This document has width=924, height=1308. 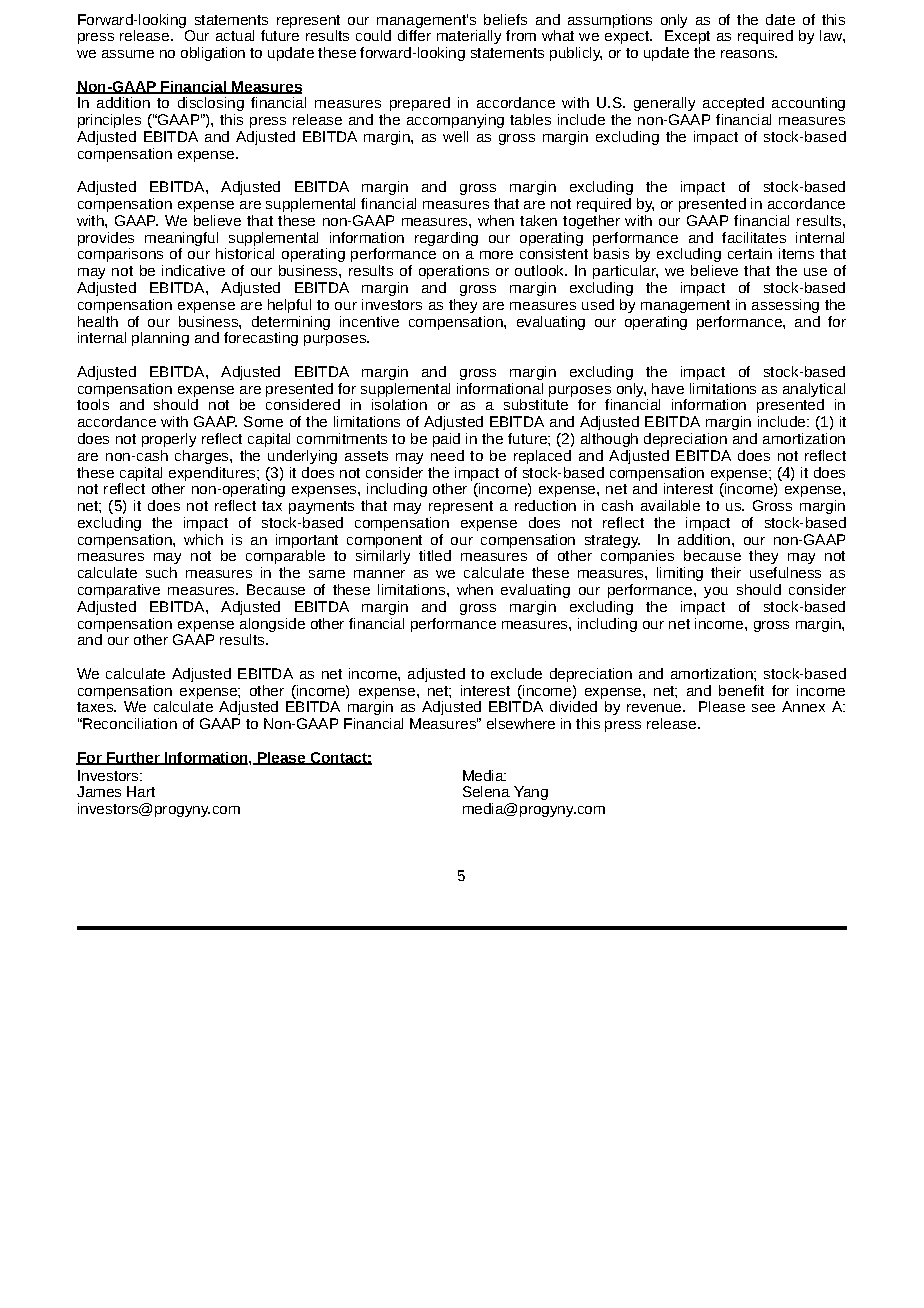 I want to click on materially, so click(x=469, y=37).
